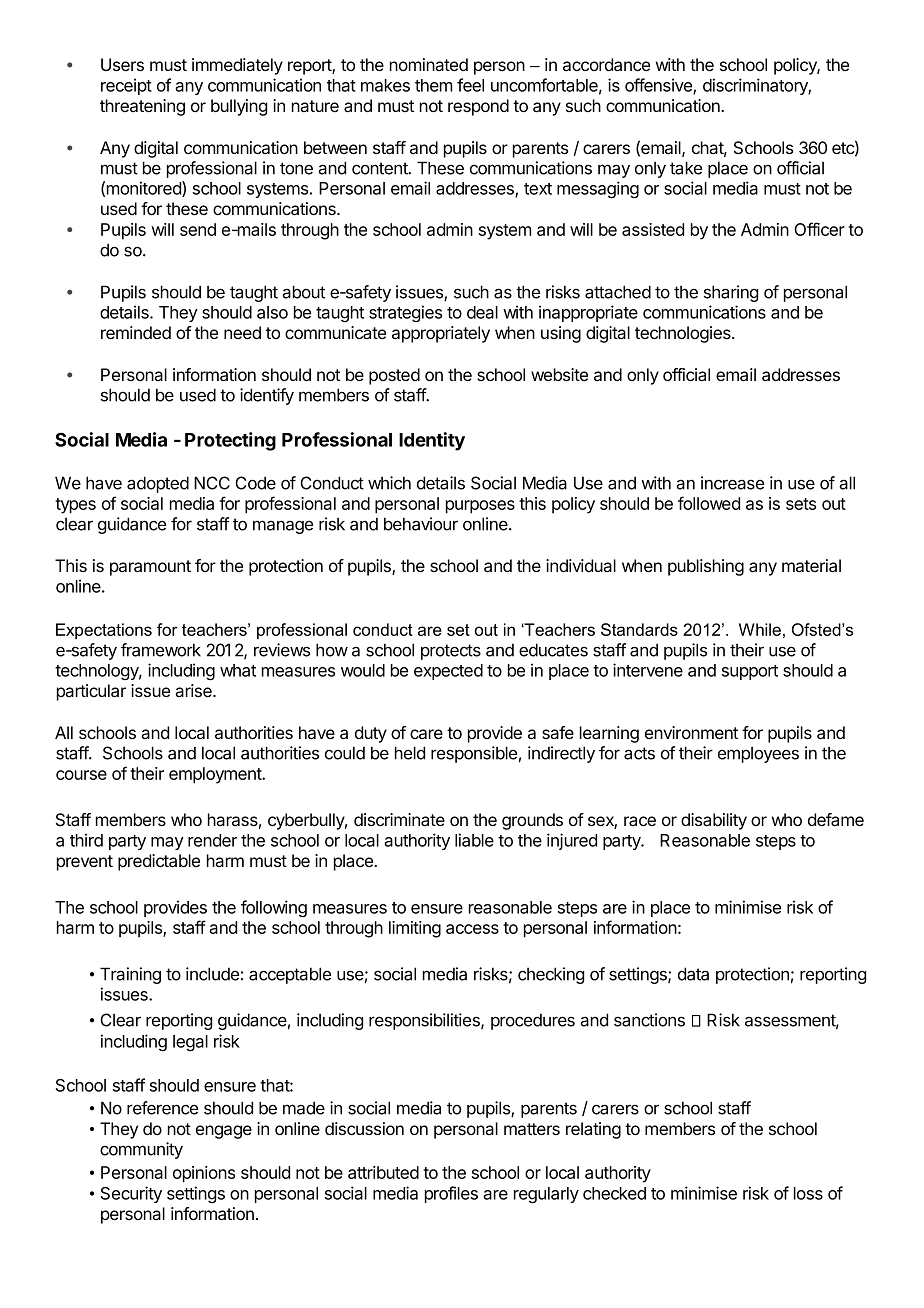 The width and height of the screenshot is (924, 1308). What do you see at coordinates (808, 1193) in the screenshot?
I see `loss` at bounding box center [808, 1193].
